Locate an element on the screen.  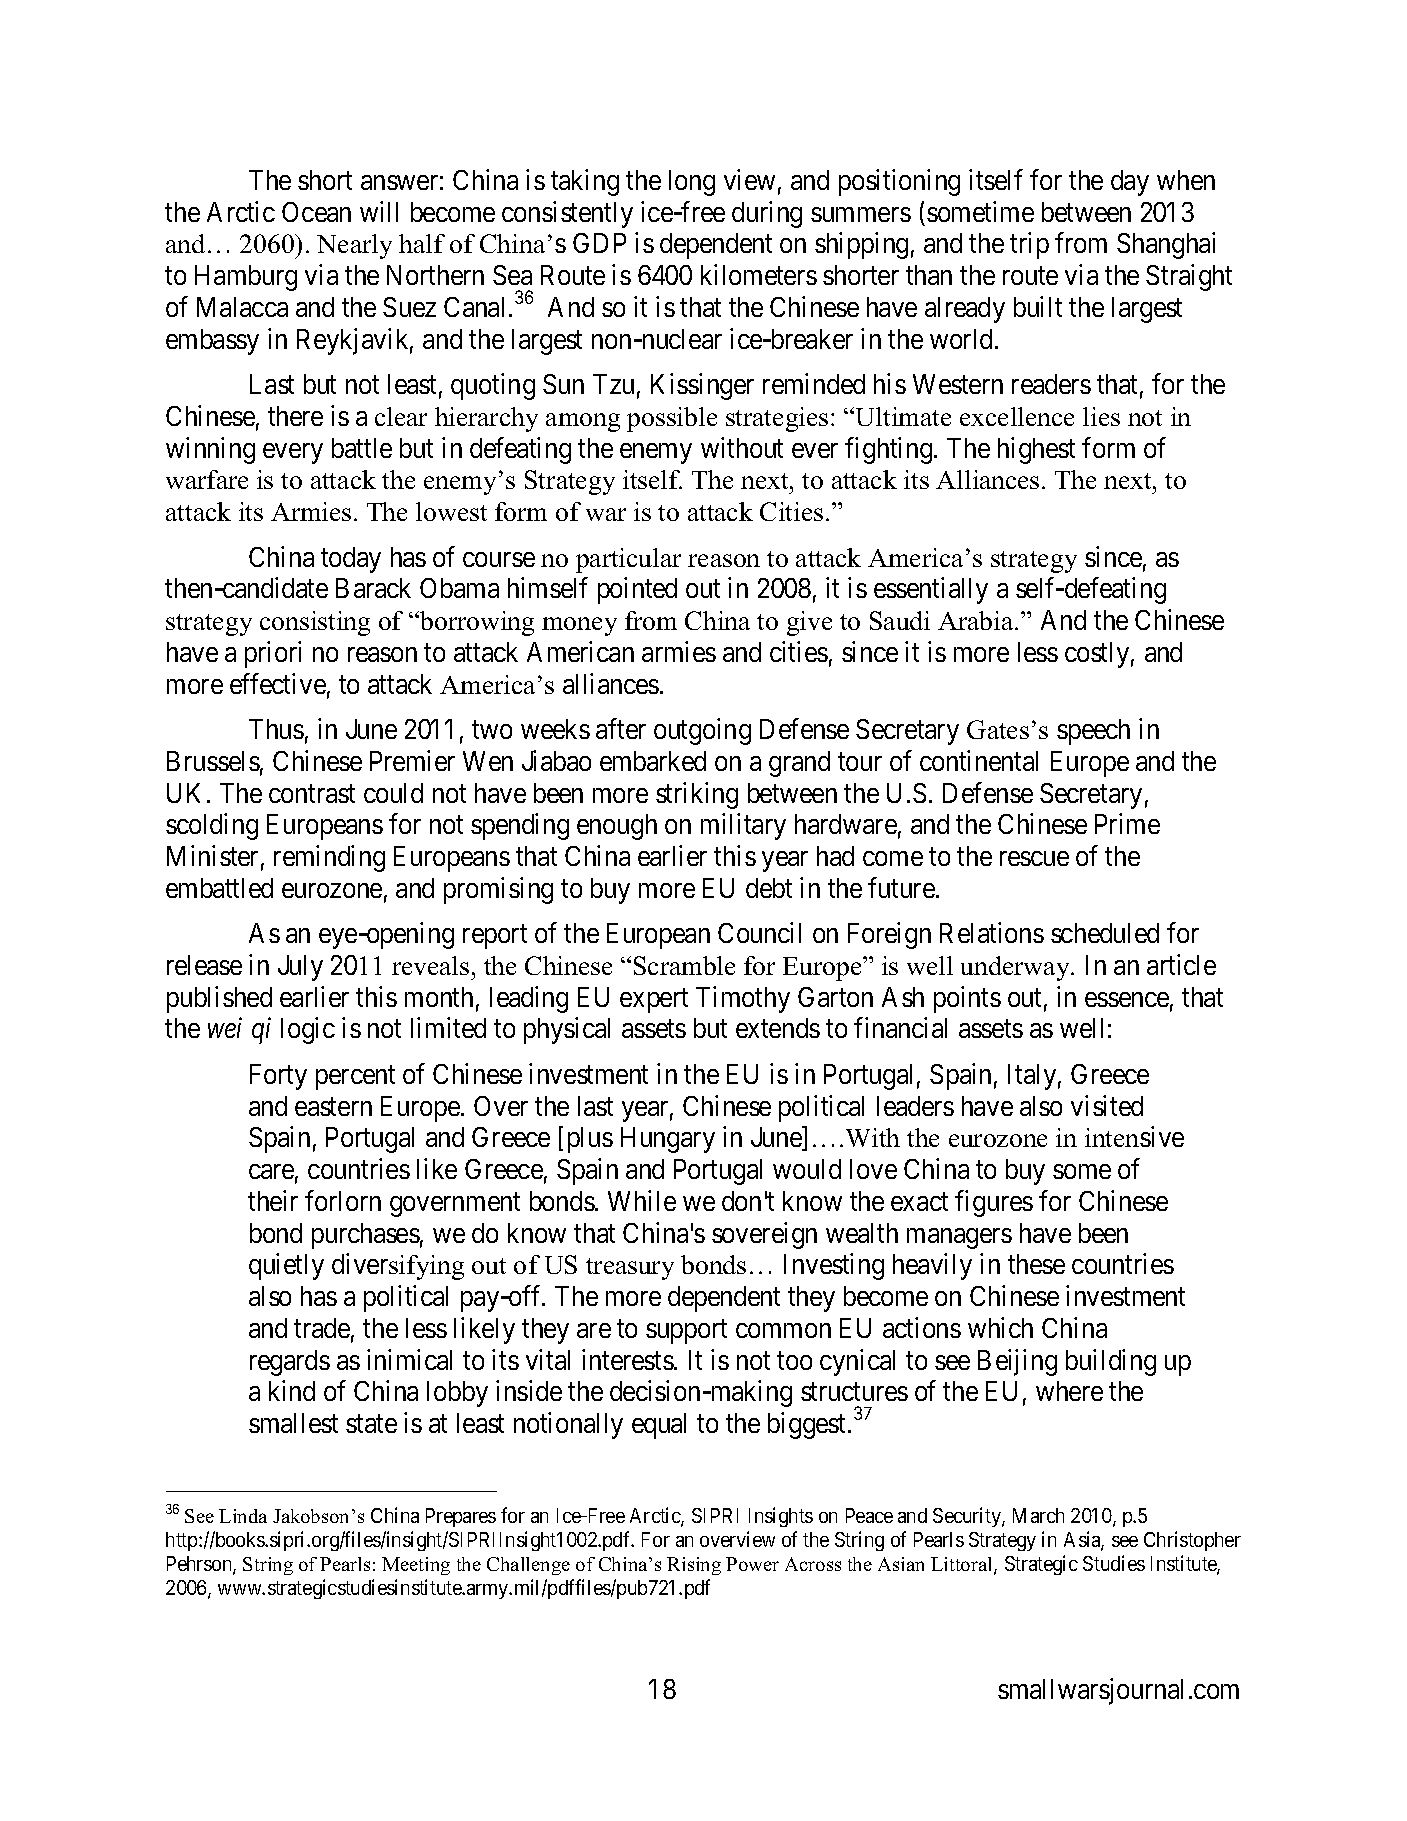
long is located at coordinates (692, 183).
